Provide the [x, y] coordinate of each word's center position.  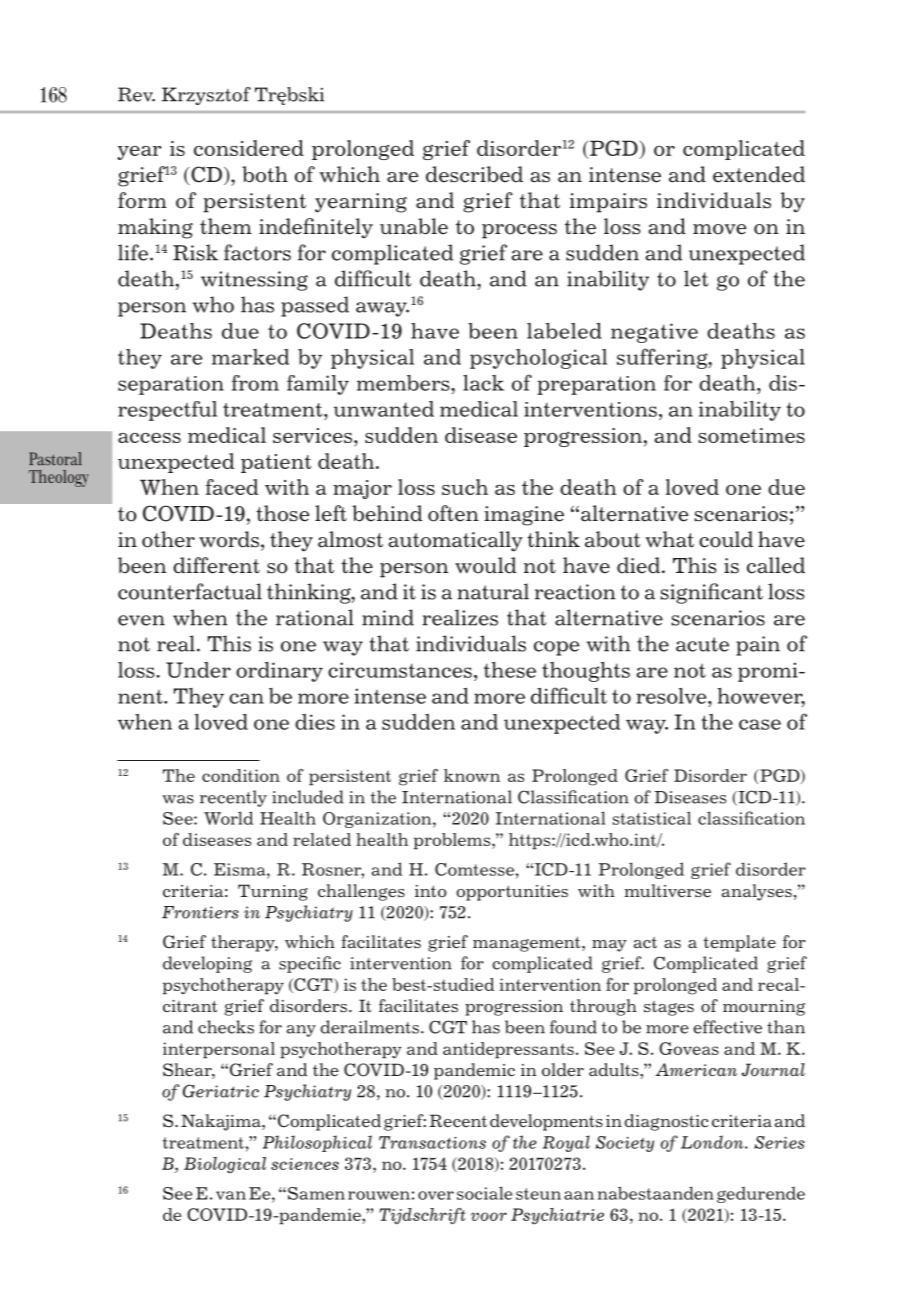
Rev [136, 94]
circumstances [400, 670]
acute [702, 644]
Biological [225, 1165]
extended [759, 174]
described [474, 174]
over [436, 1195]
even [141, 620]
